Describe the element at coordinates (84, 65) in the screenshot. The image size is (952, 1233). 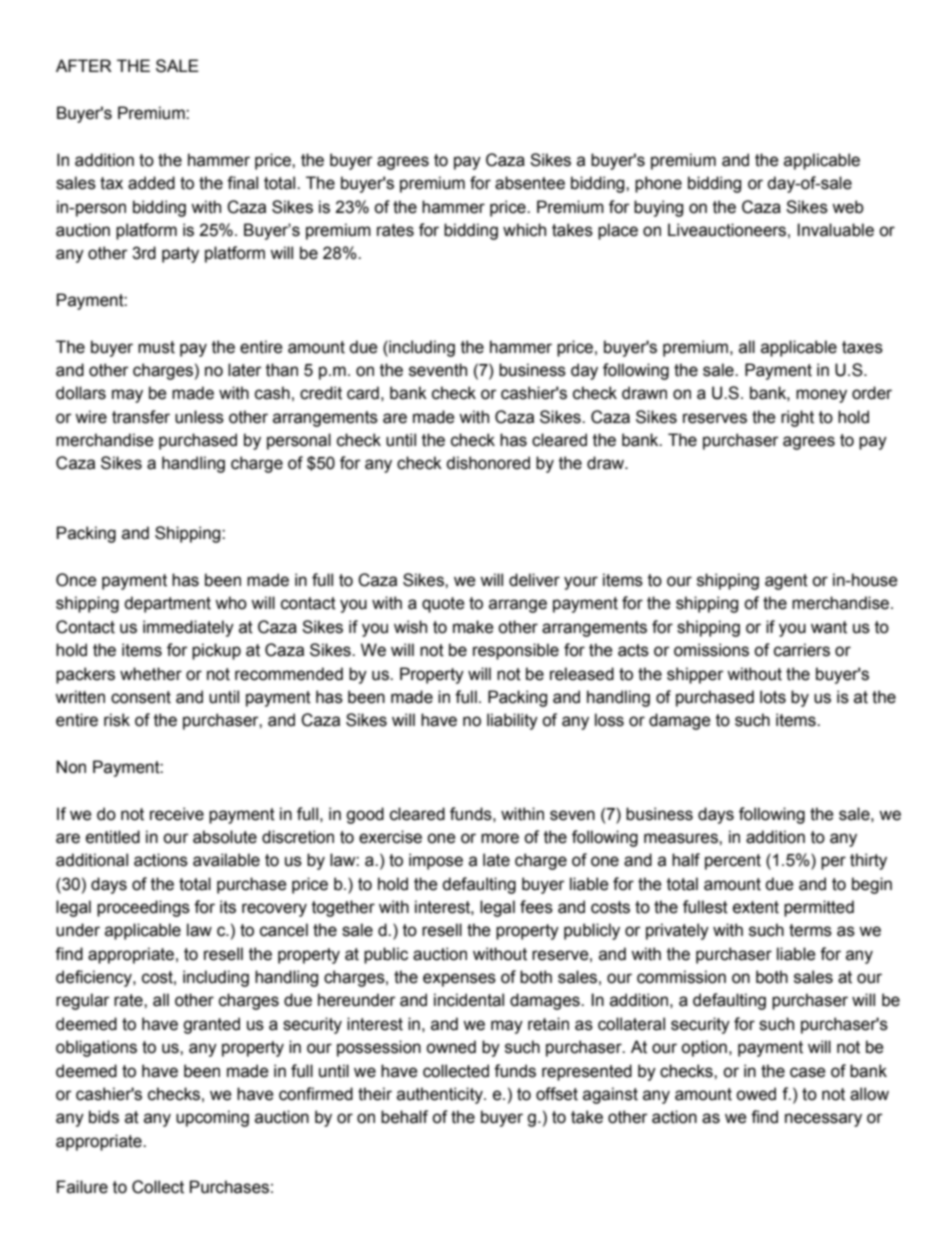
I see `AFTER` at that location.
